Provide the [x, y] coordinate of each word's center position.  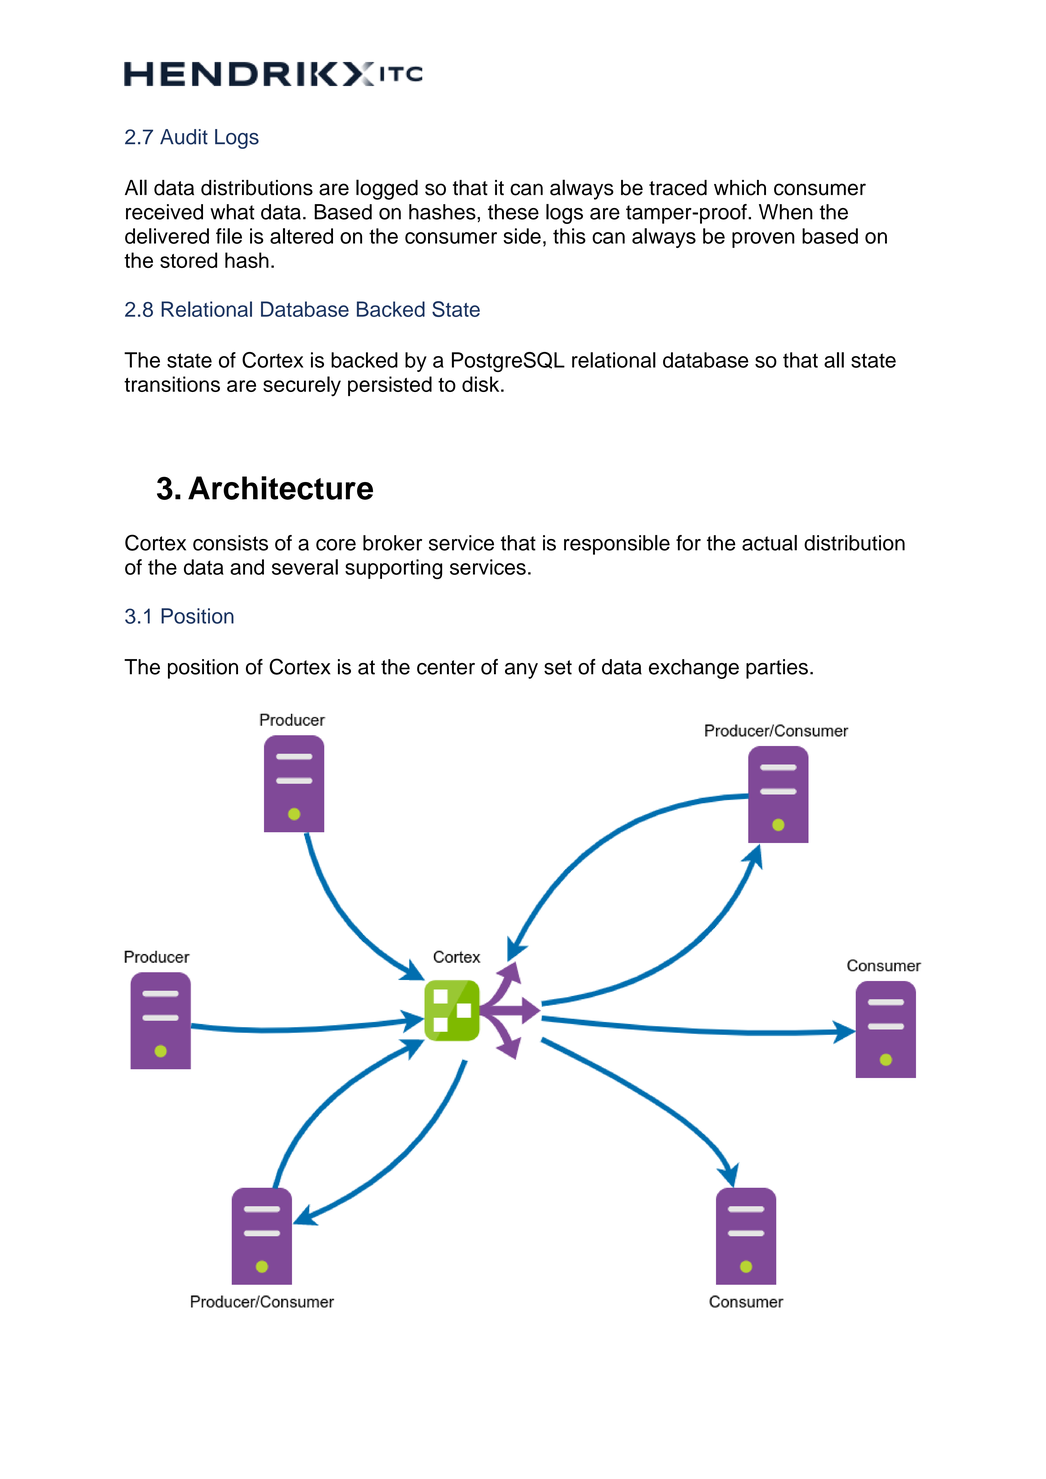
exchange [694, 669]
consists [230, 543]
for [688, 543]
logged [387, 189]
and [247, 567]
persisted [390, 386]
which [740, 188]
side [522, 236]
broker [392, 543]
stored [188, 260]
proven [763, 240]
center [446, 667]
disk [482, 384]
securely [302, 386]
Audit [184, 137]
